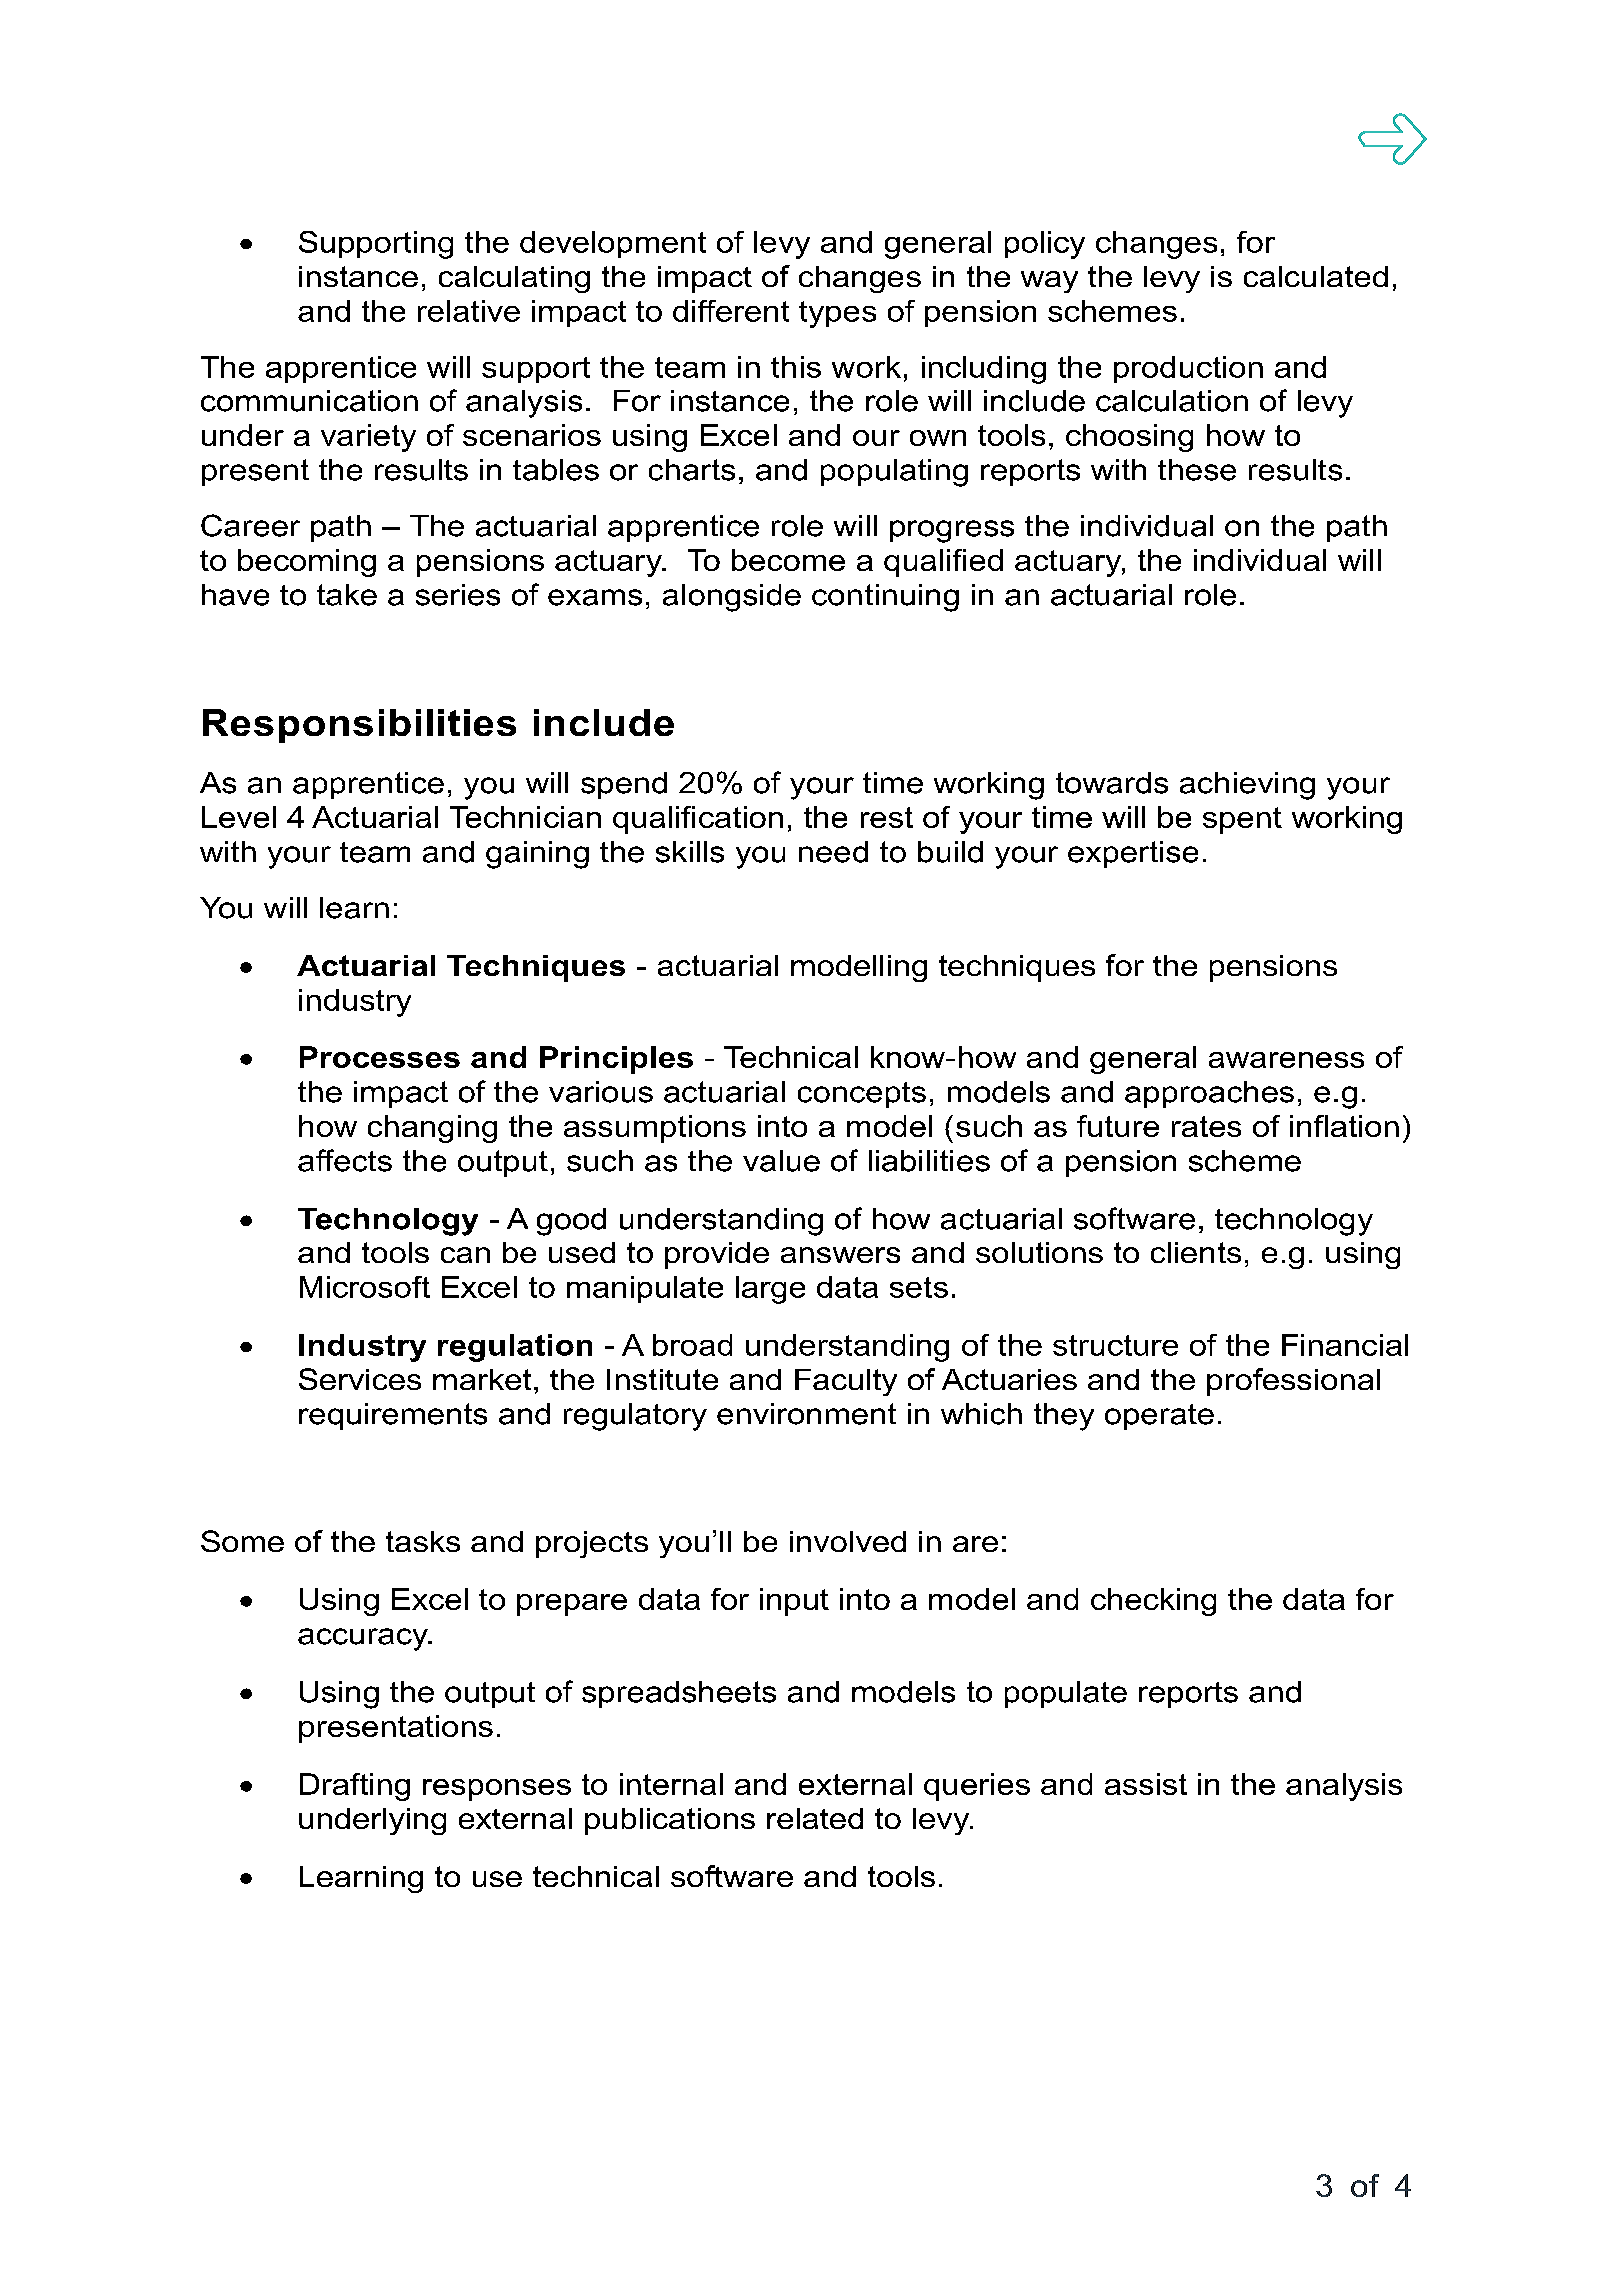 This image has width=1613, height=2282. Describe the element at coordinates (1146, 1784) in the image. I see `assist` at that location.
